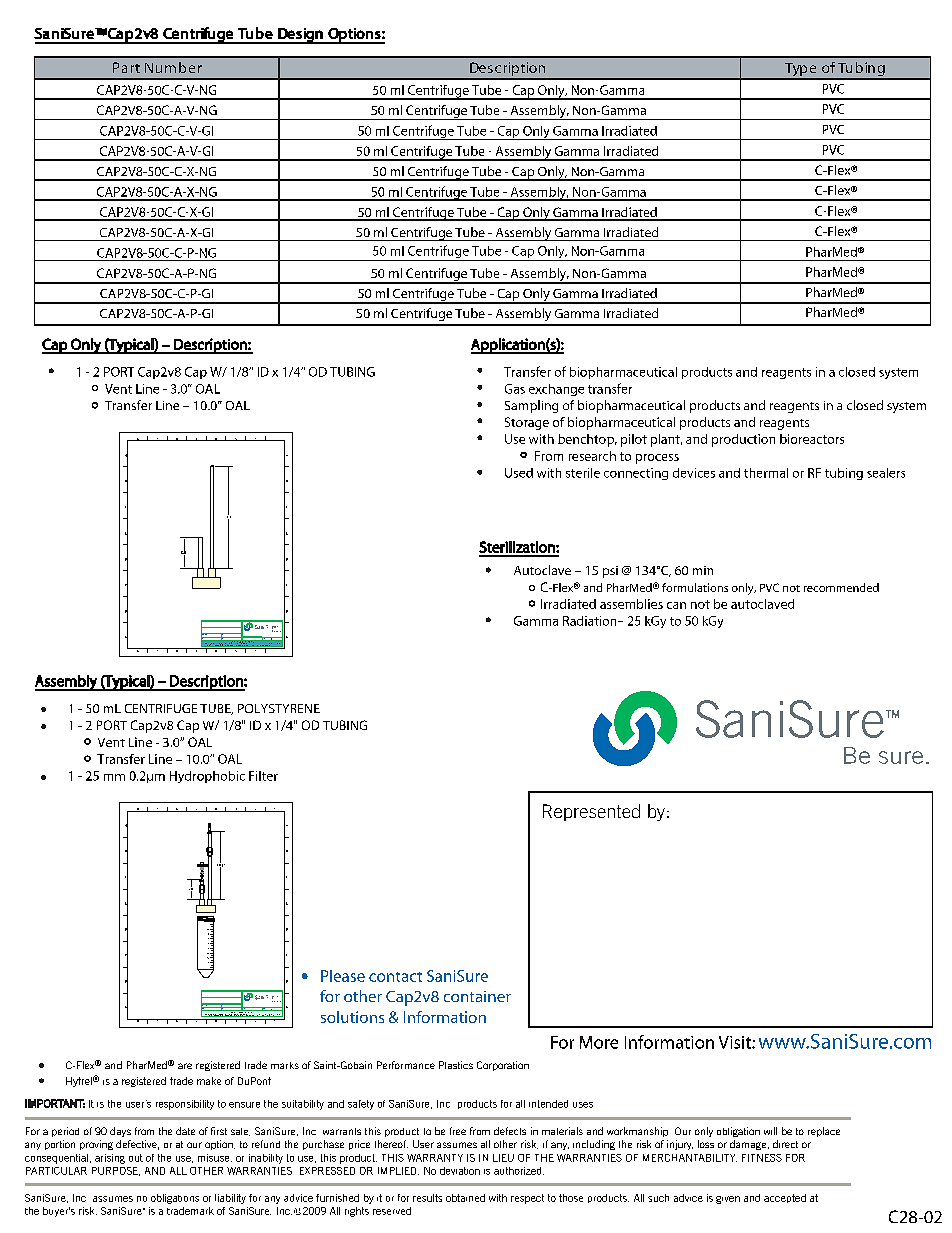 The width and height of the screenshot is (952, 1233). What do you see at coordinates (460, 1171) in the screenshot?
I see `deviation` at bounding box center [460, 1171].
